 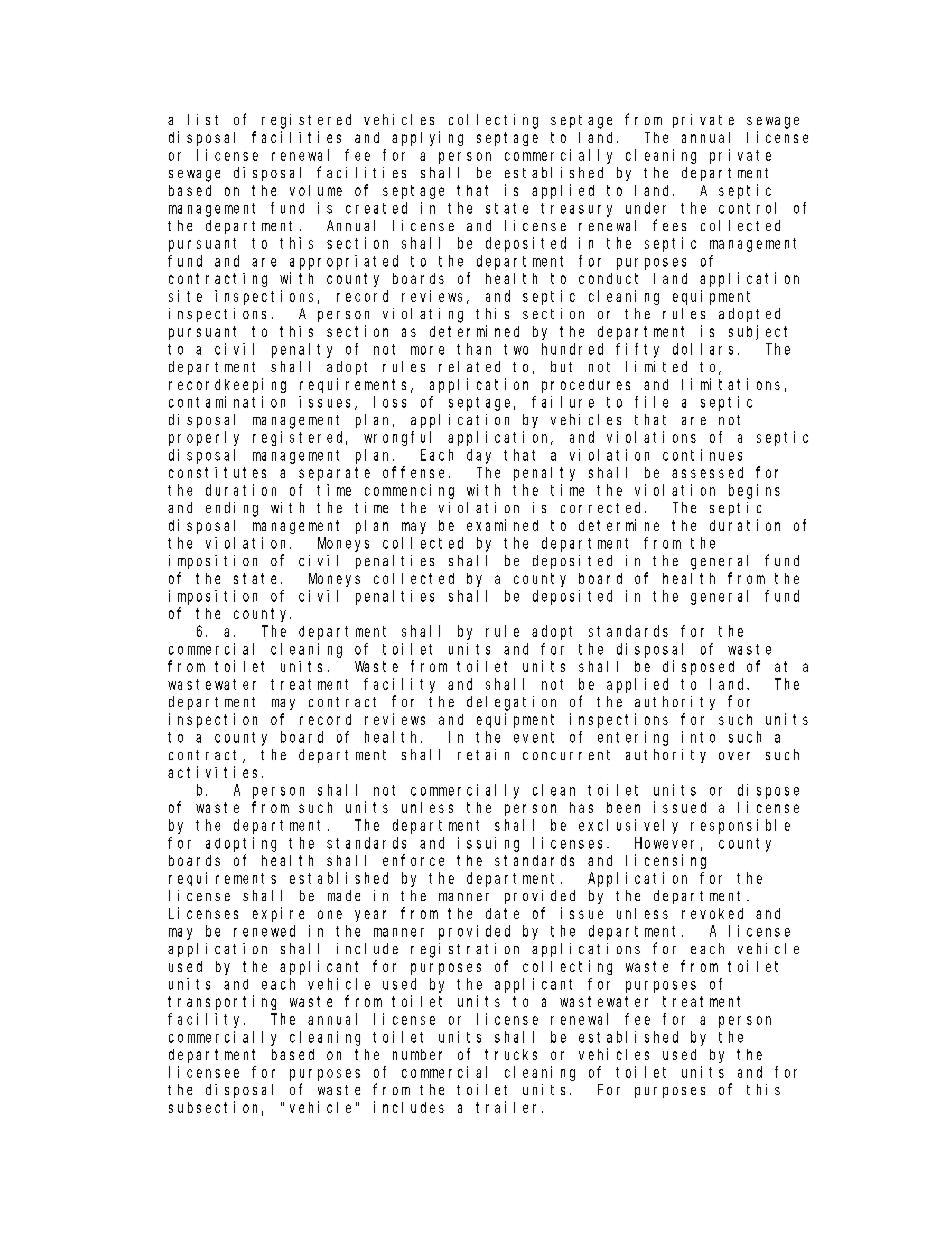 I want to click on corrected, so click(x=603, y=507).
